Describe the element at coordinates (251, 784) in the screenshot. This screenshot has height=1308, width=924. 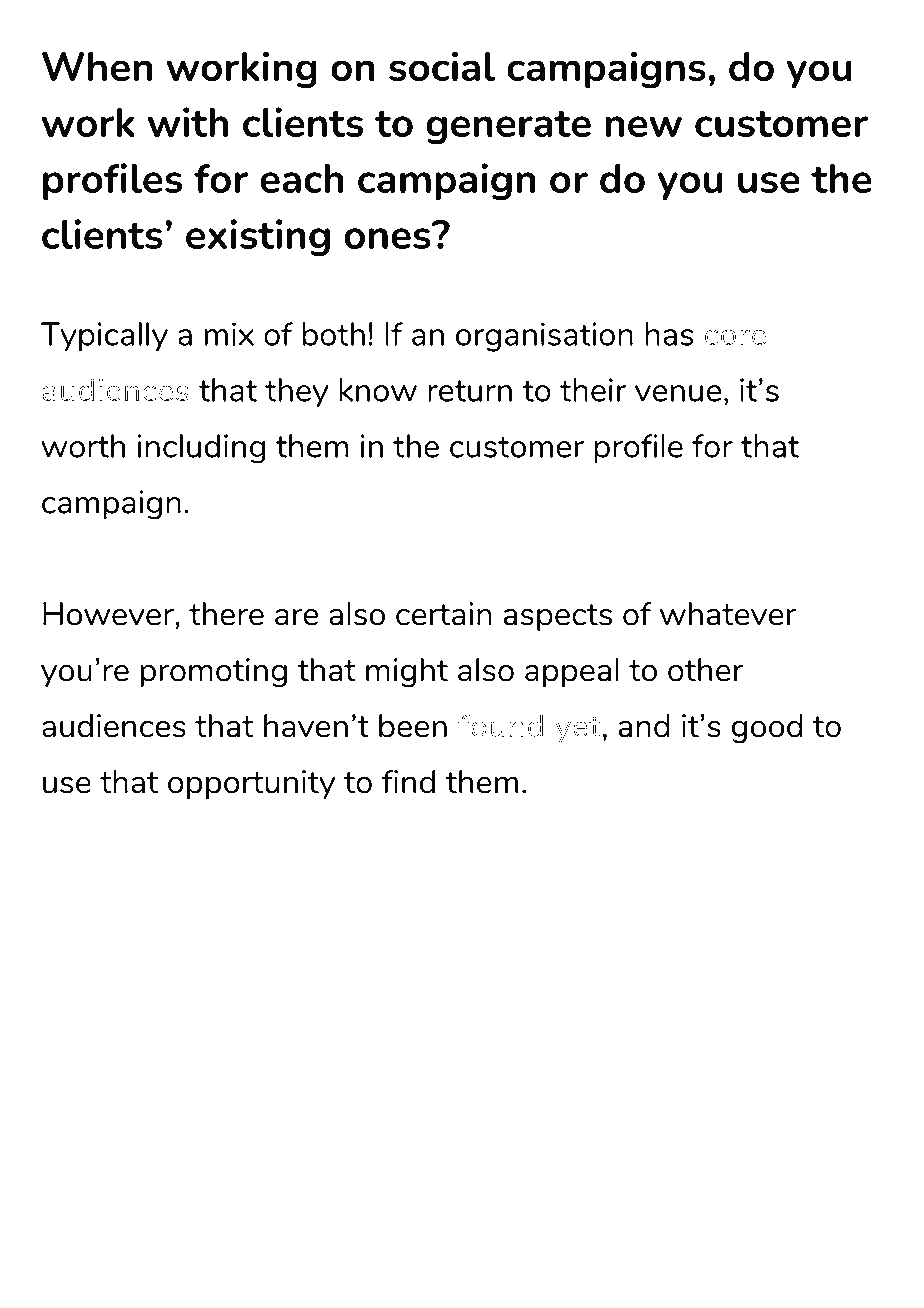
I see `opportunity` at that location.
